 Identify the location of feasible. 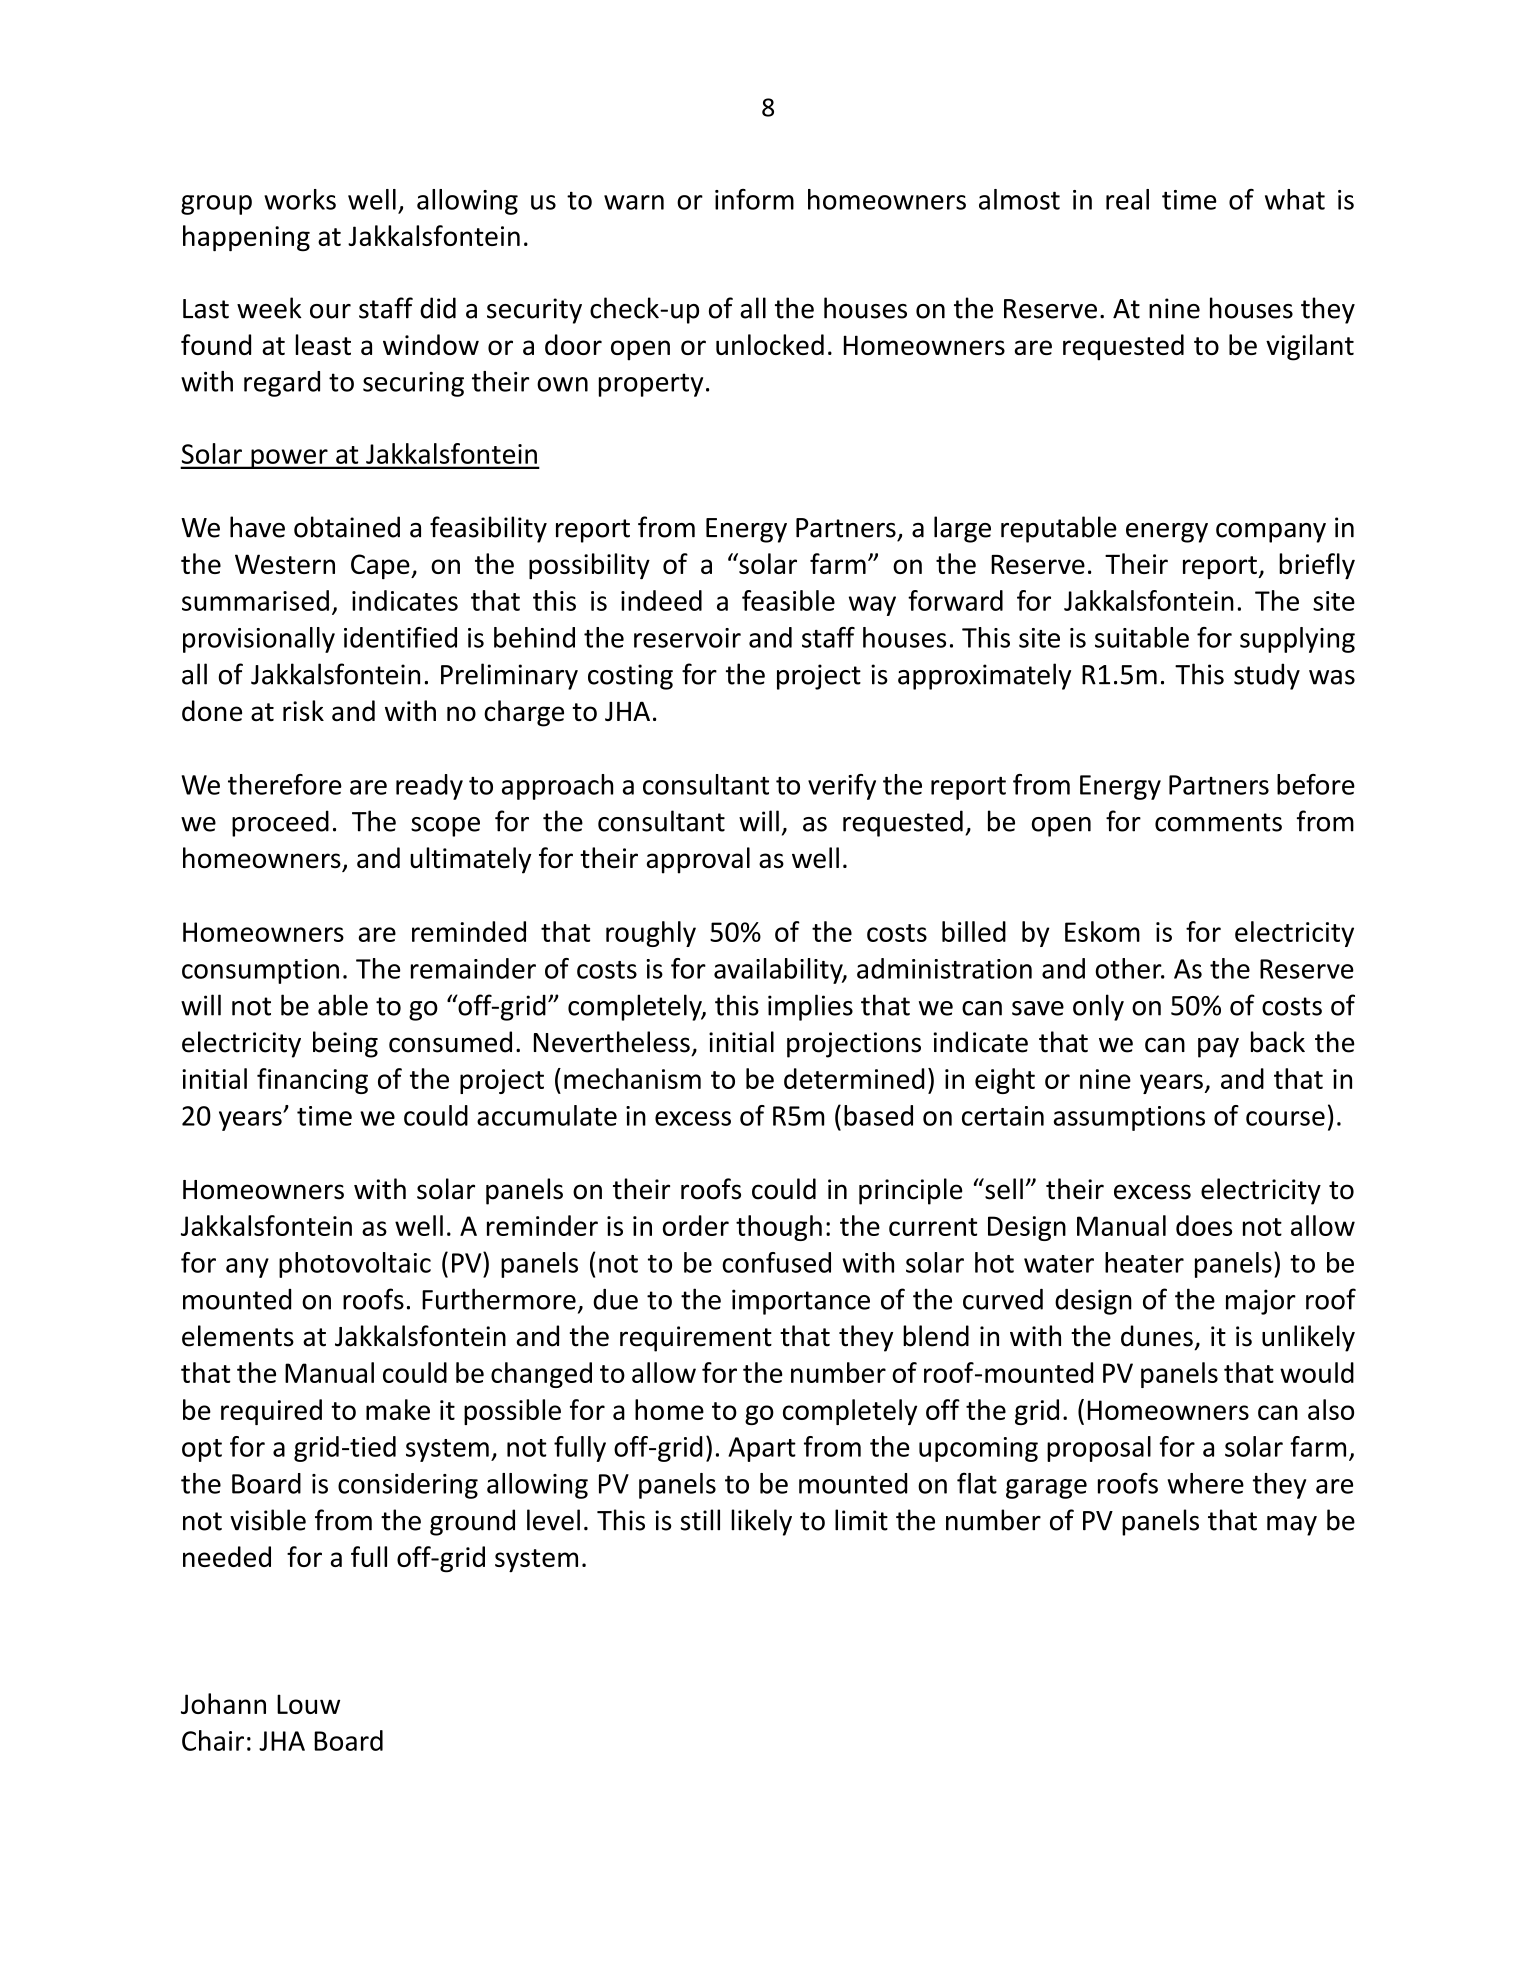
(788, 600).
